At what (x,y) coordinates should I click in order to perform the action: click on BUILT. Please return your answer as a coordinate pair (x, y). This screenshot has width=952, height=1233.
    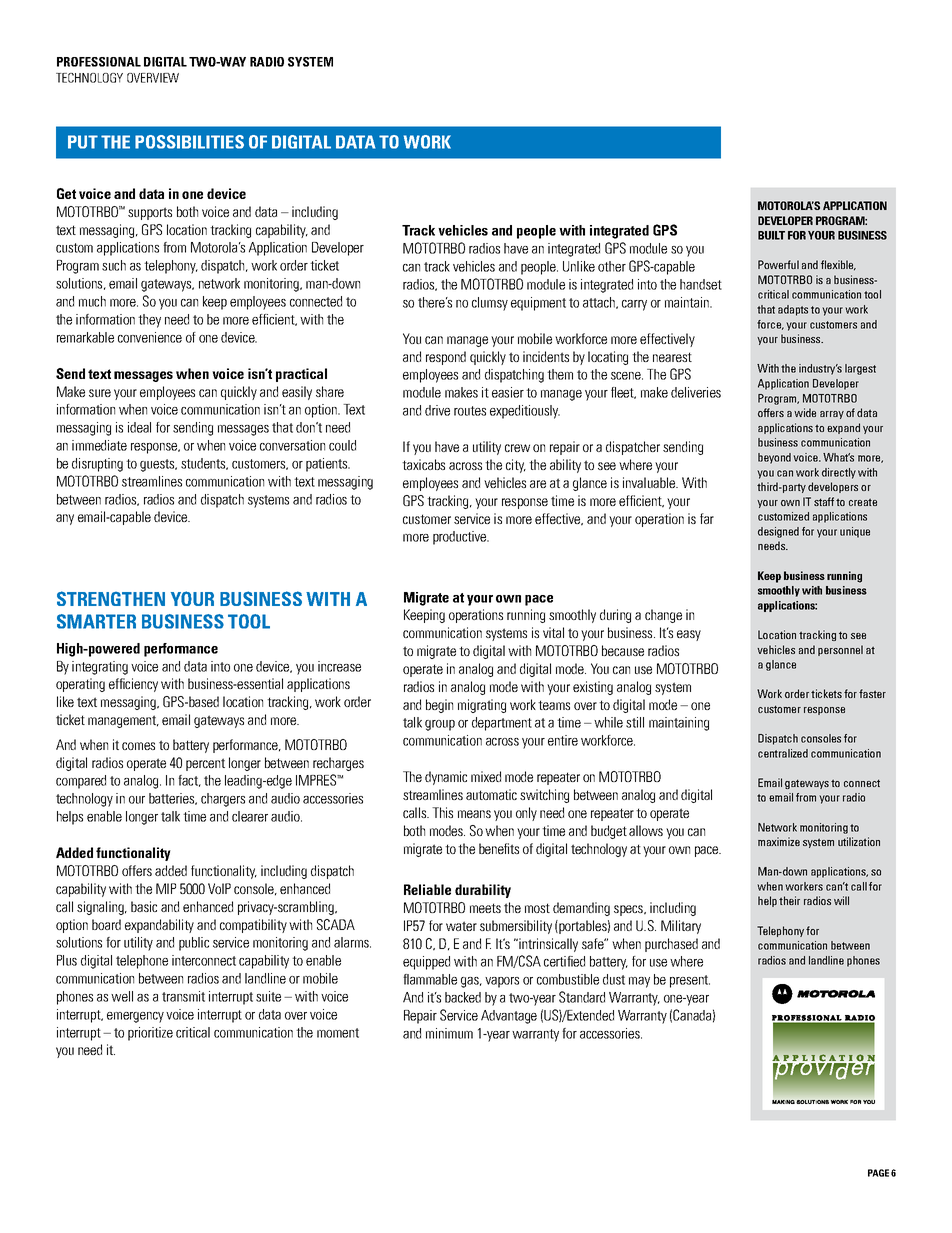
    Looking at the image, I should click on (771, 235).
